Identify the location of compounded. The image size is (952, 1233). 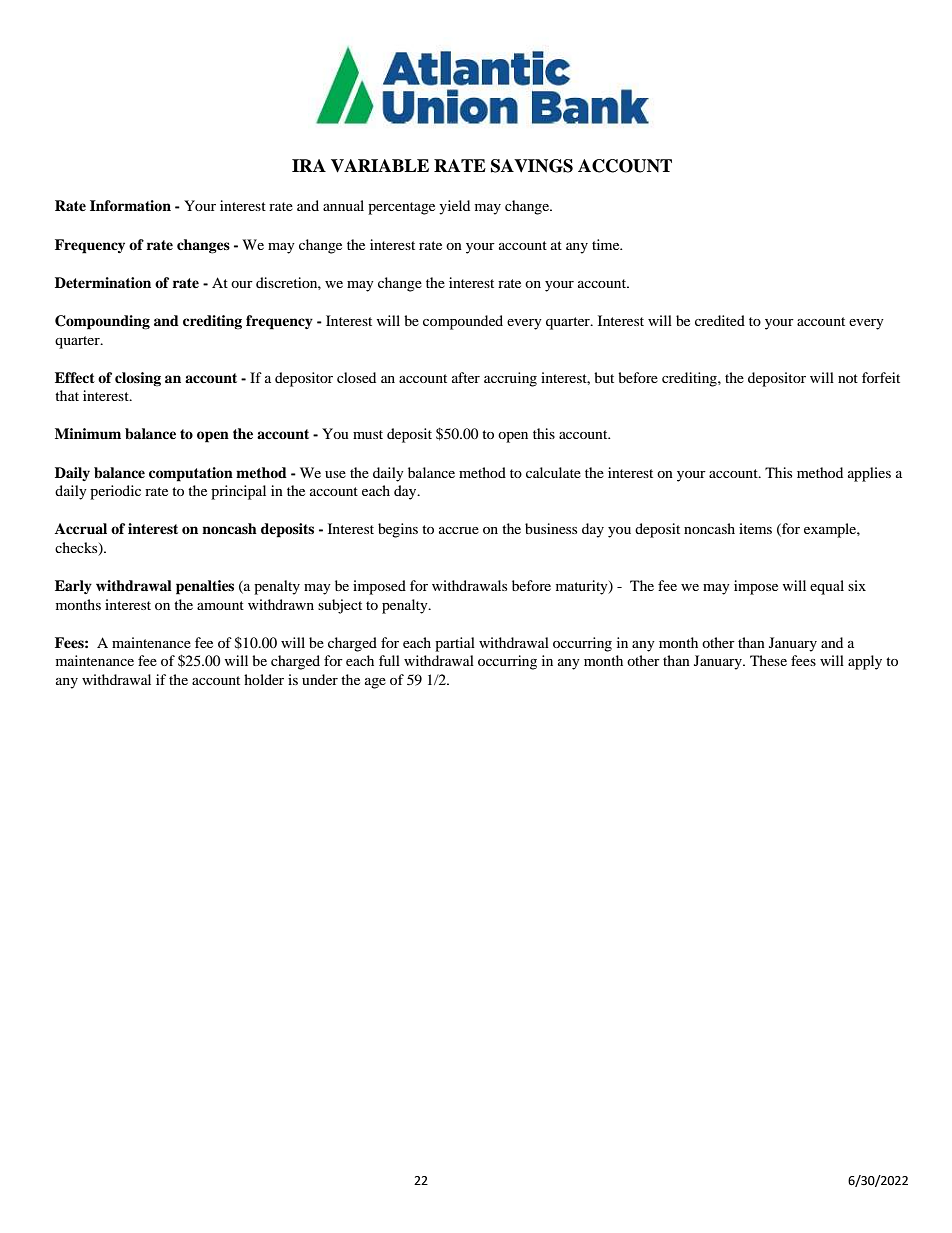
(463, 322).
